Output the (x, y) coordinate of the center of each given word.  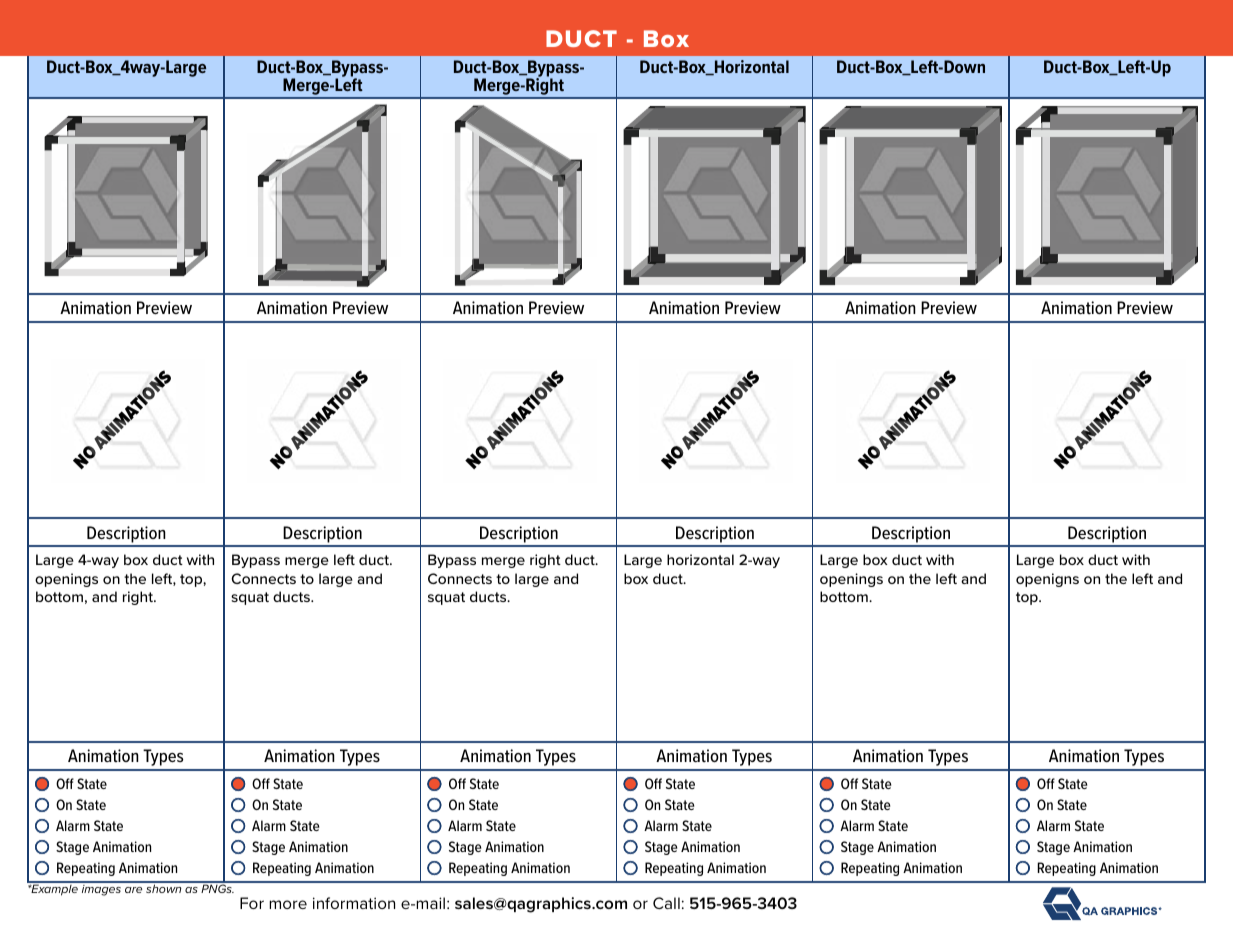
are (133, 890)
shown (164, 887)
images (101, 889)
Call (666, 903)
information (354, 903)
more (288, 904)
